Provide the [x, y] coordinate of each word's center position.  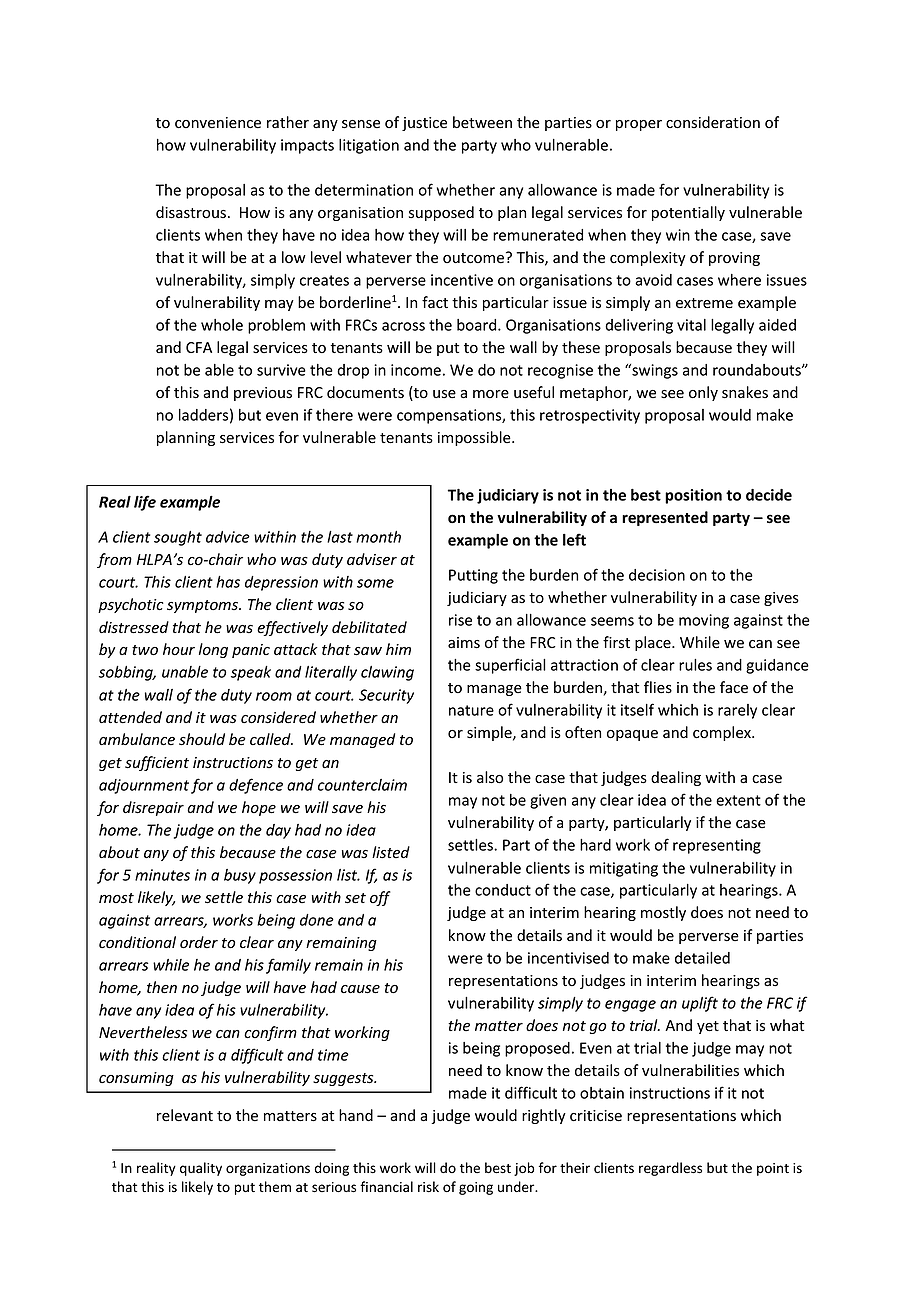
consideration [713, 122]
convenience [218, 123]
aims [464, 643]
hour [179, 649]
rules [695, 665]
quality [201, 1169]
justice [424, 124]
